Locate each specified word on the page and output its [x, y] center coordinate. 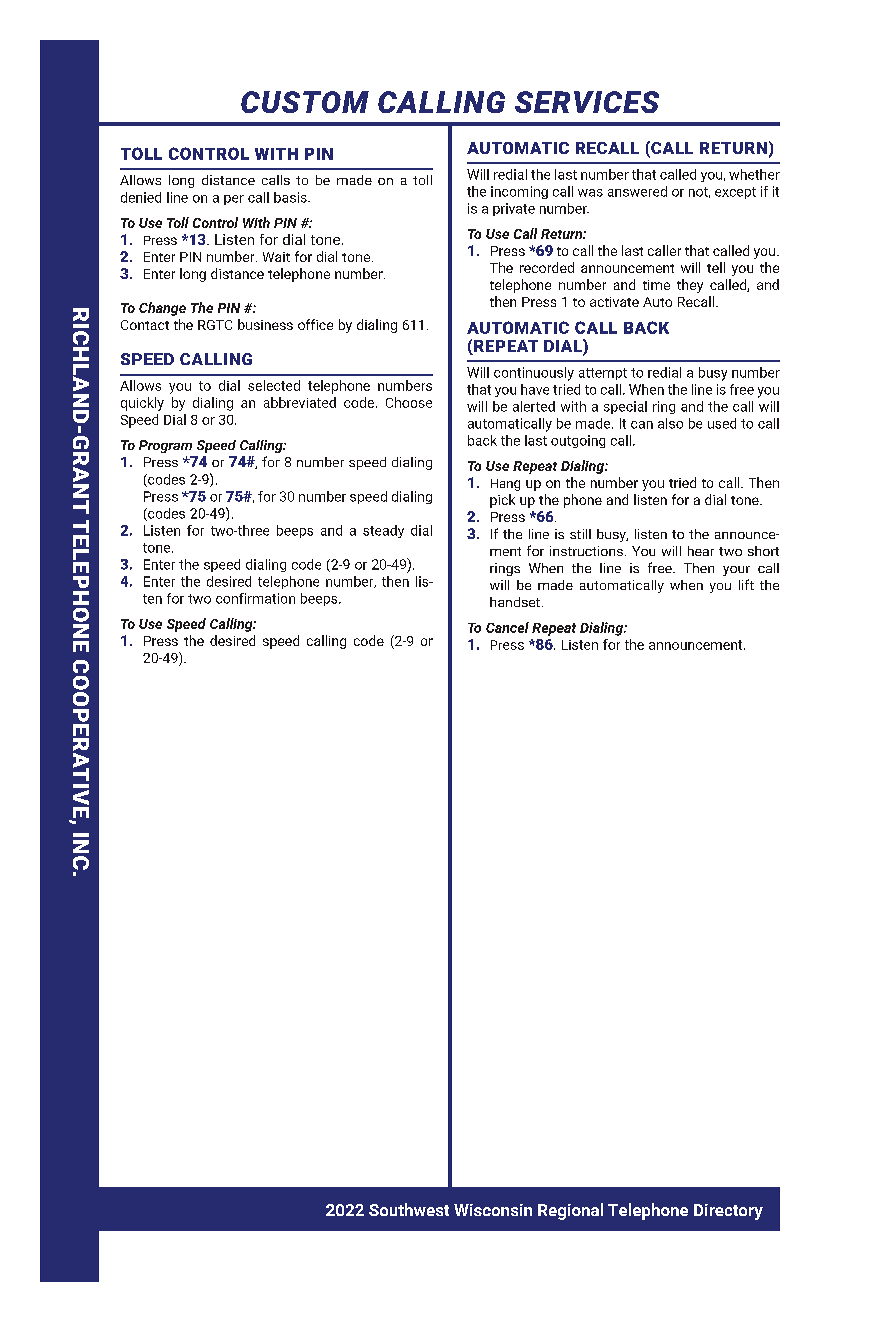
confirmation [255, 598]
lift [746, 584]
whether [754, 174]
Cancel [507, 627]
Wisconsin [493, 1210]
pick [502, 501]
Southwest [409, 1209]
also [670, 423]
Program [165, 446]
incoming [519, 192]
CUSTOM [305, 102]
